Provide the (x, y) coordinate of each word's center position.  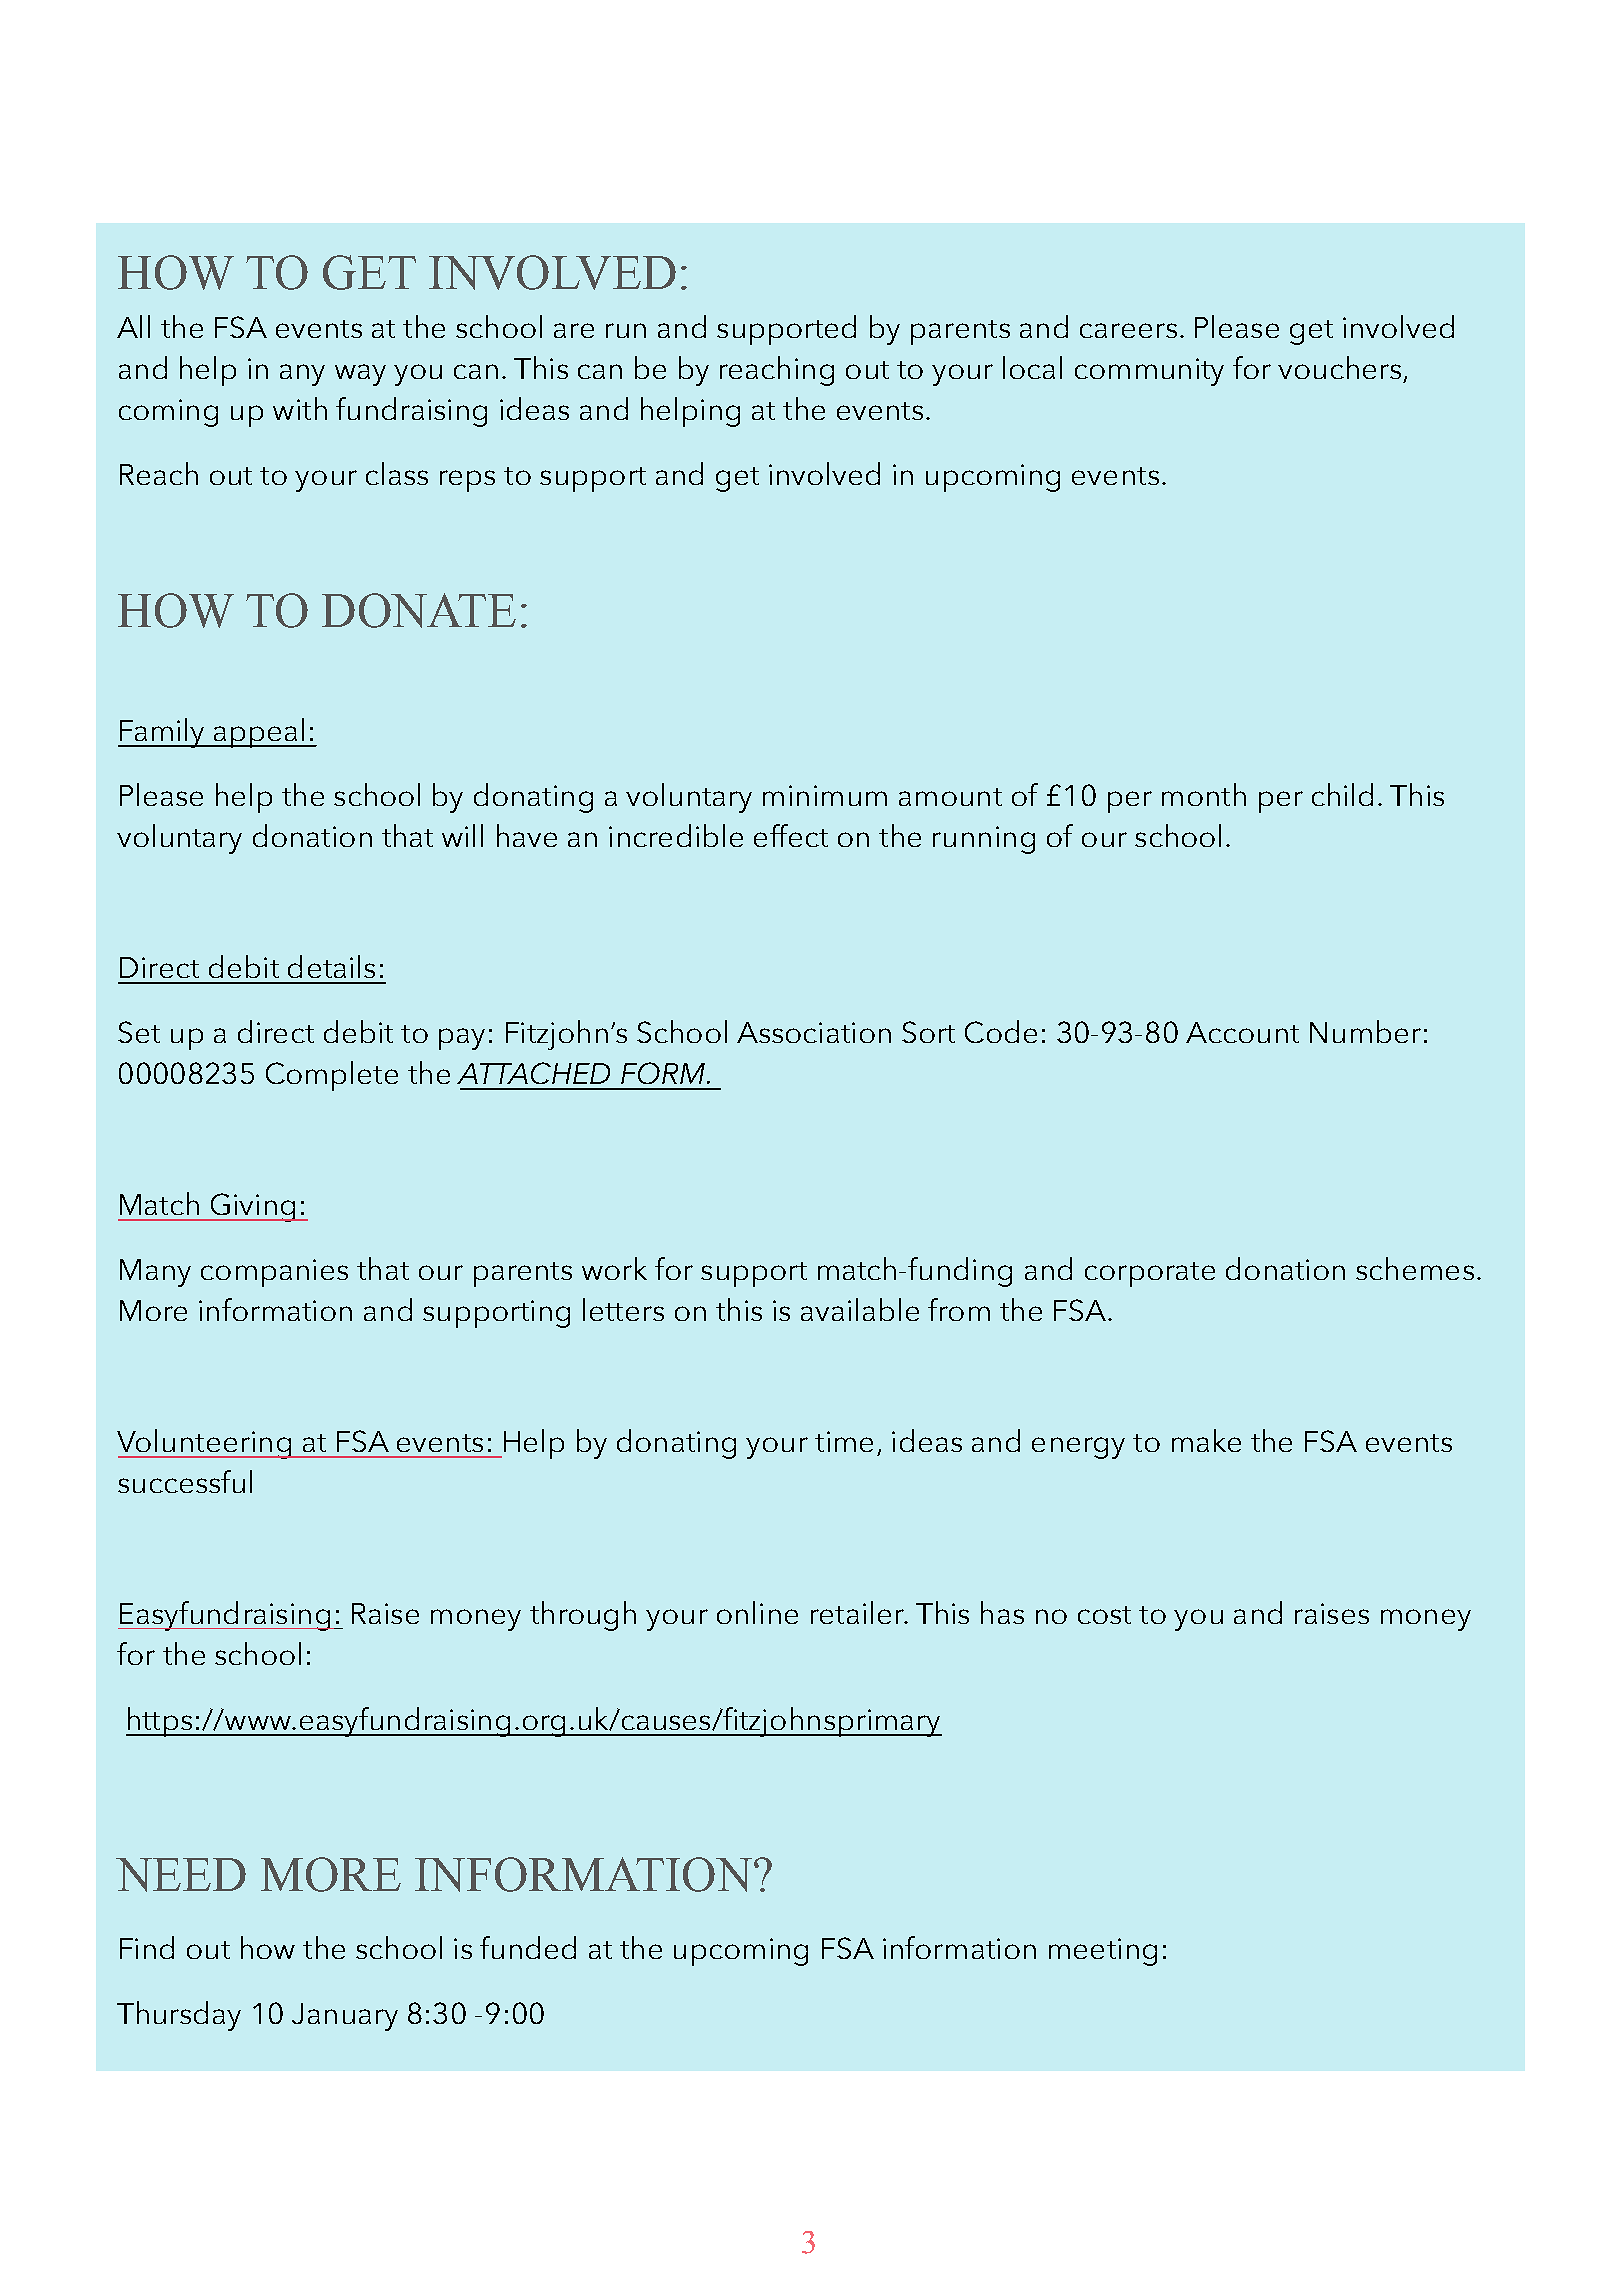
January (345, 2017)
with (300, 408)
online (757, 1612)
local (1032, 367)
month (1204, 794)
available (860, 1309)
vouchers (1339, 367)
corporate (1150, 1274)
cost (1104, 1615)
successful (185, 1481)
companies (274, 1273)
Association (814, 1032)
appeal (258, 733)
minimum (825, 795)
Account (1242, 1032)
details (331, 966)
